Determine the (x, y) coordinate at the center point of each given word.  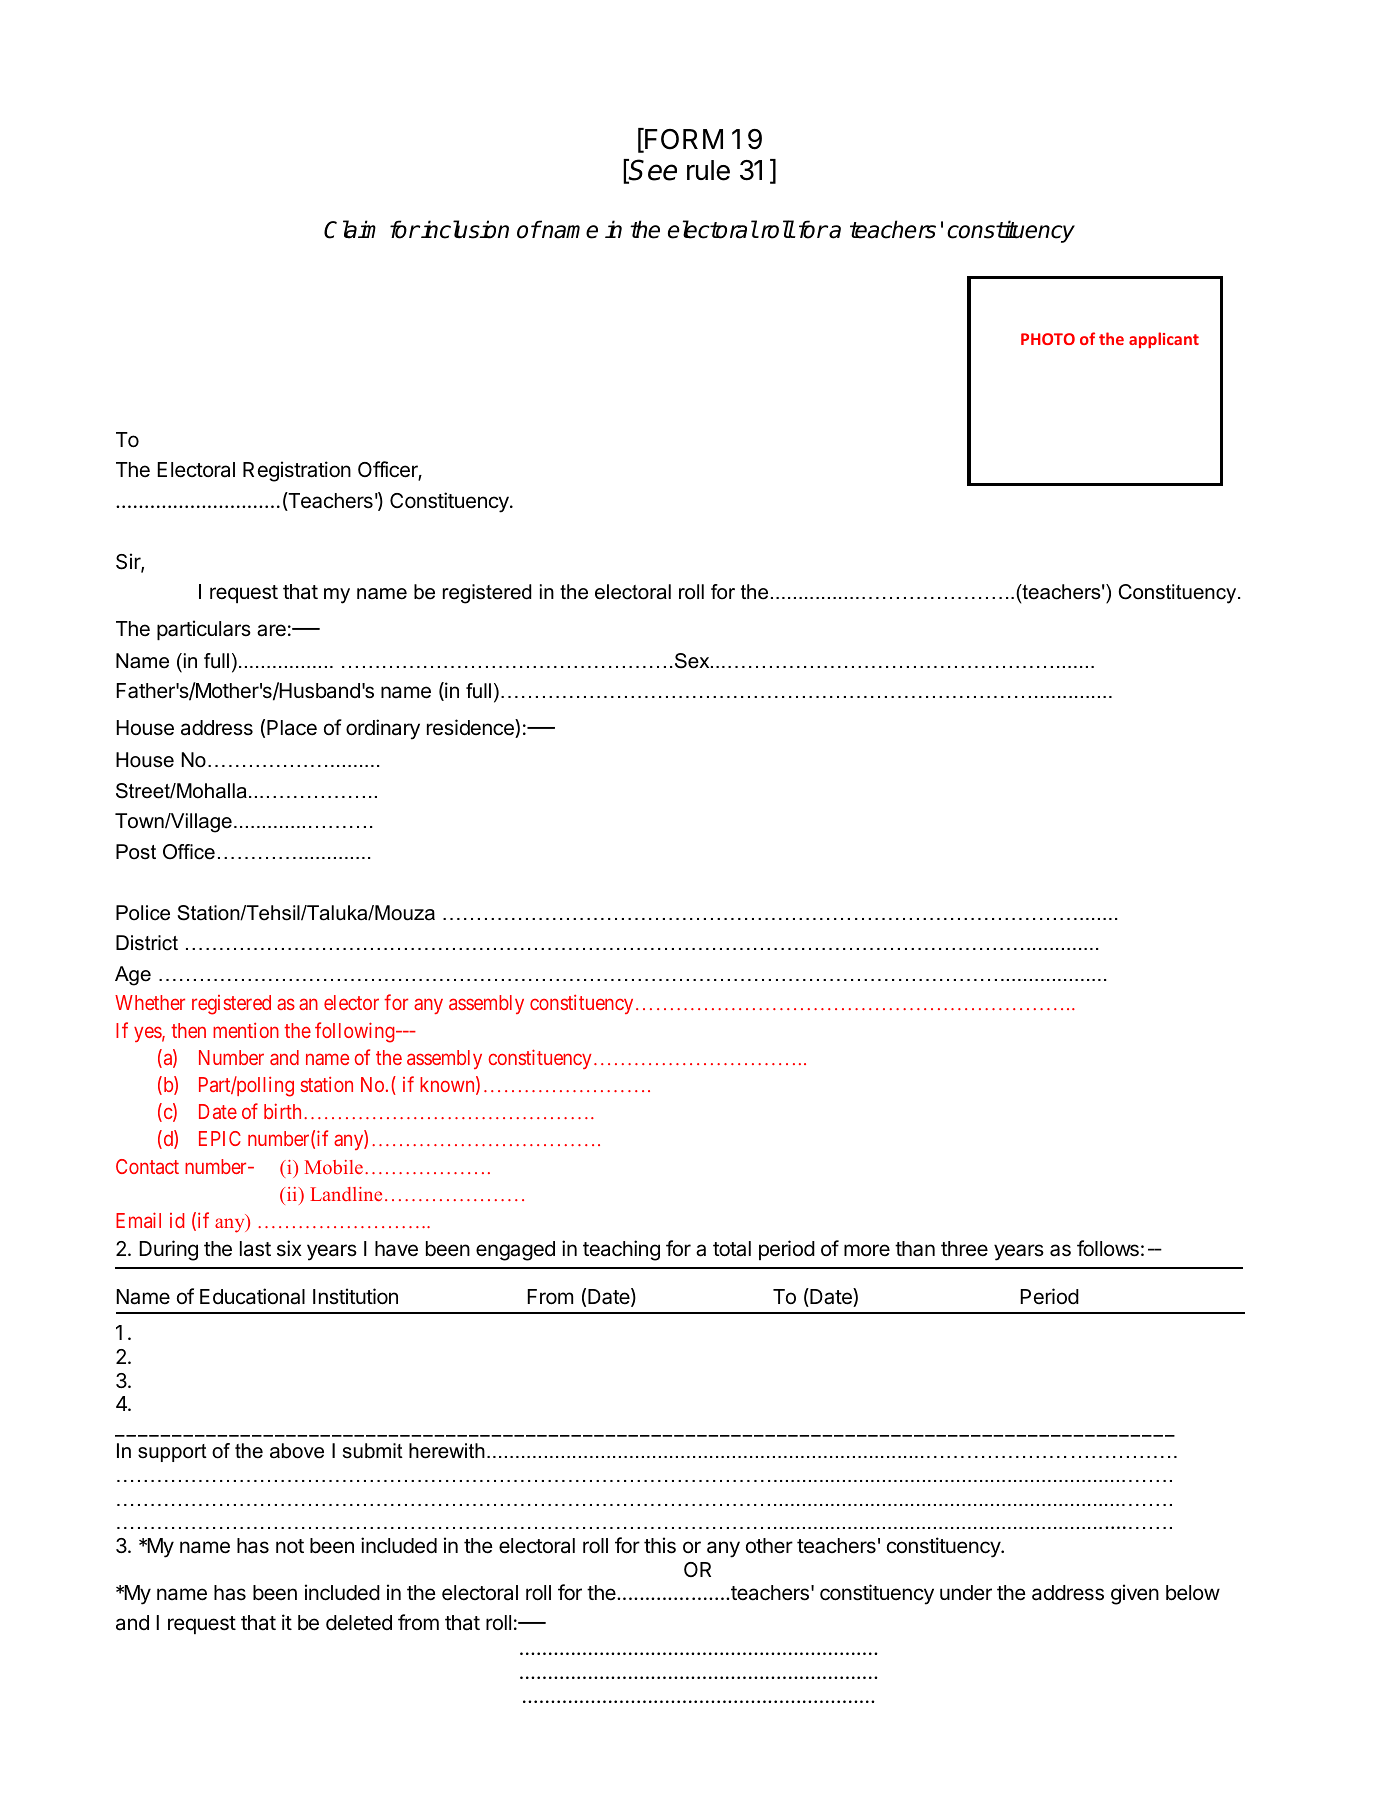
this (660, 1545)
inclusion (464, 229)
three (964, 1249)
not (290, 1546)
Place (292, 728)
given (1135, 1594)
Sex (693, 661)
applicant (1164, 340)
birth (282, 1111)
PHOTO (1048, 339)
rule (708, 170)
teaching (621, 1250)
